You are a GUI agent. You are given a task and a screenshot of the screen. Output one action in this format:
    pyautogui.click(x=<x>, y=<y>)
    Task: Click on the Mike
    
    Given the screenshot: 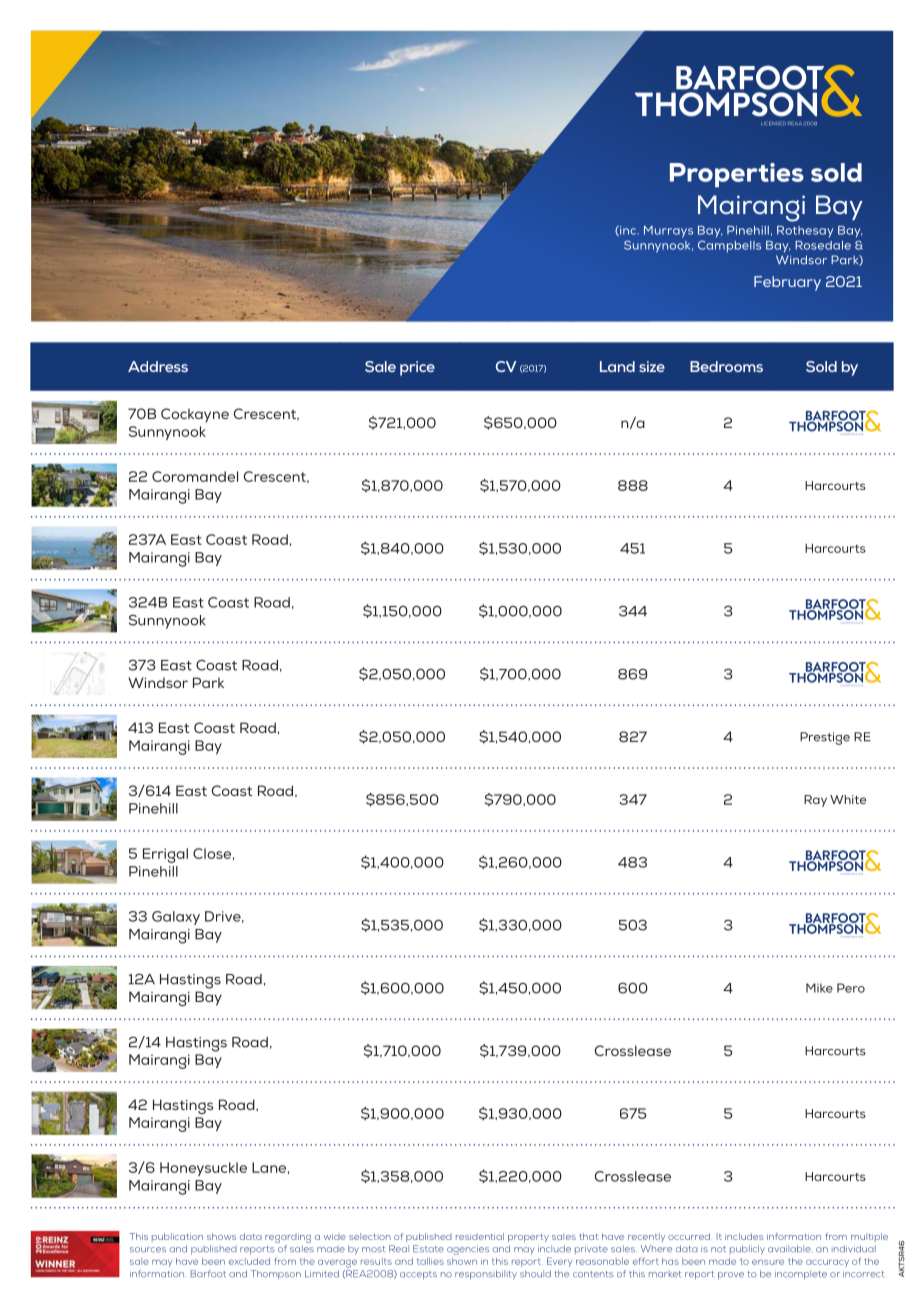 What is the action you would take?
    pyautogui.click(x=819, y=988)
